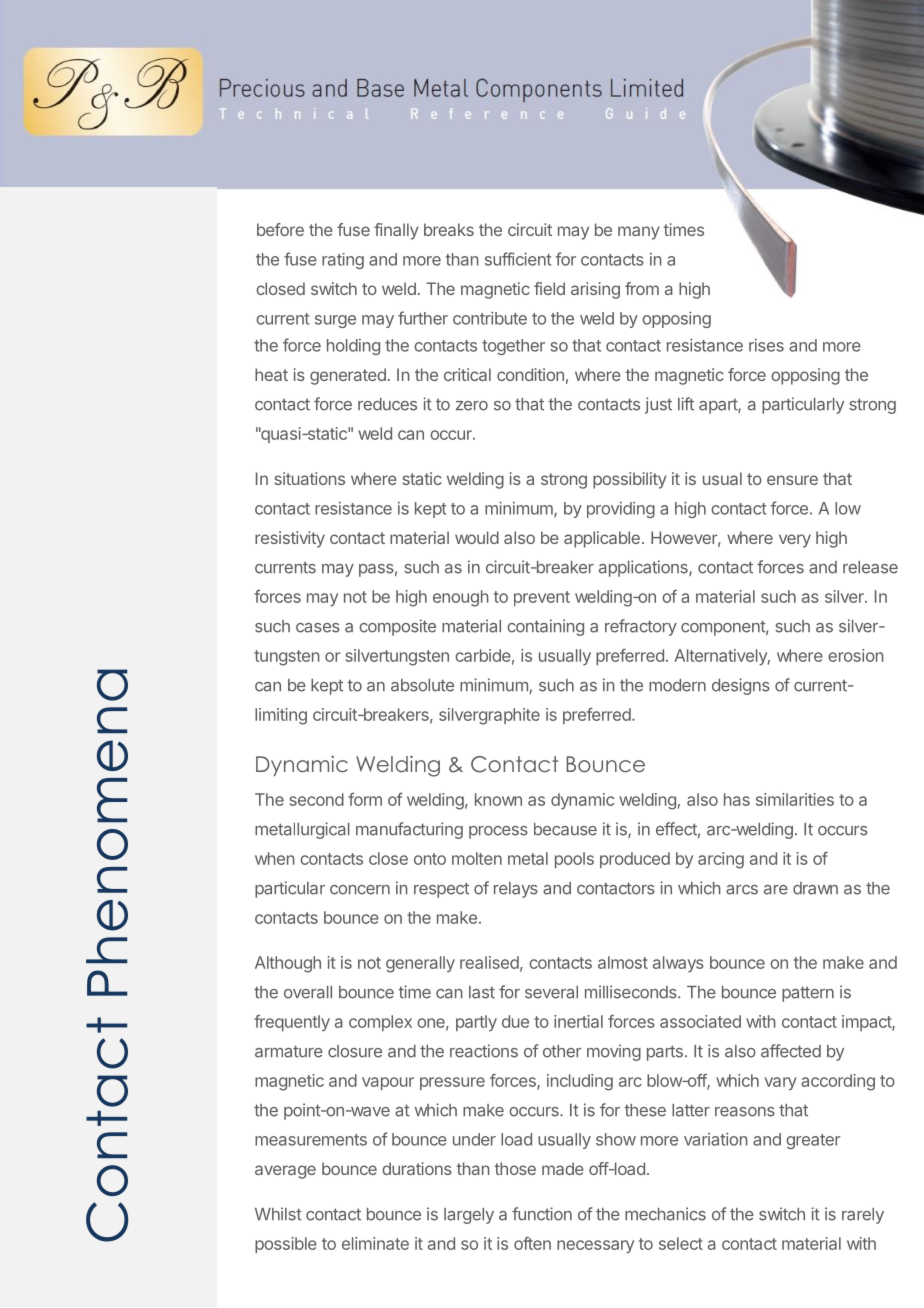 This screenshot has height=1308, width=924. Describe the element at coordinates (542, 598) in the screenshot. I see `prevent` at that location.
